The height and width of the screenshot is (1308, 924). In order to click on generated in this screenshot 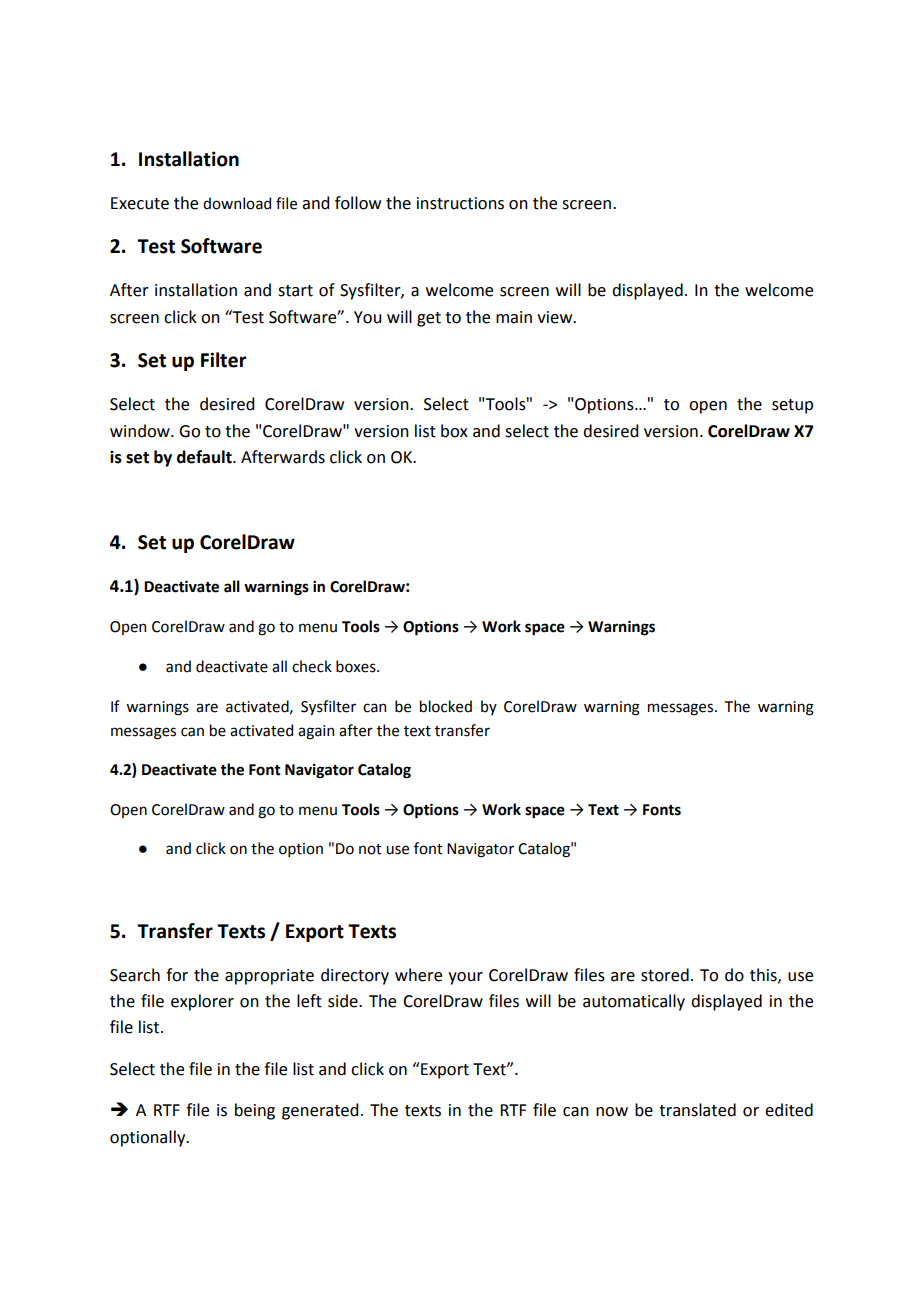, I will do `click(320, 1111)`.
